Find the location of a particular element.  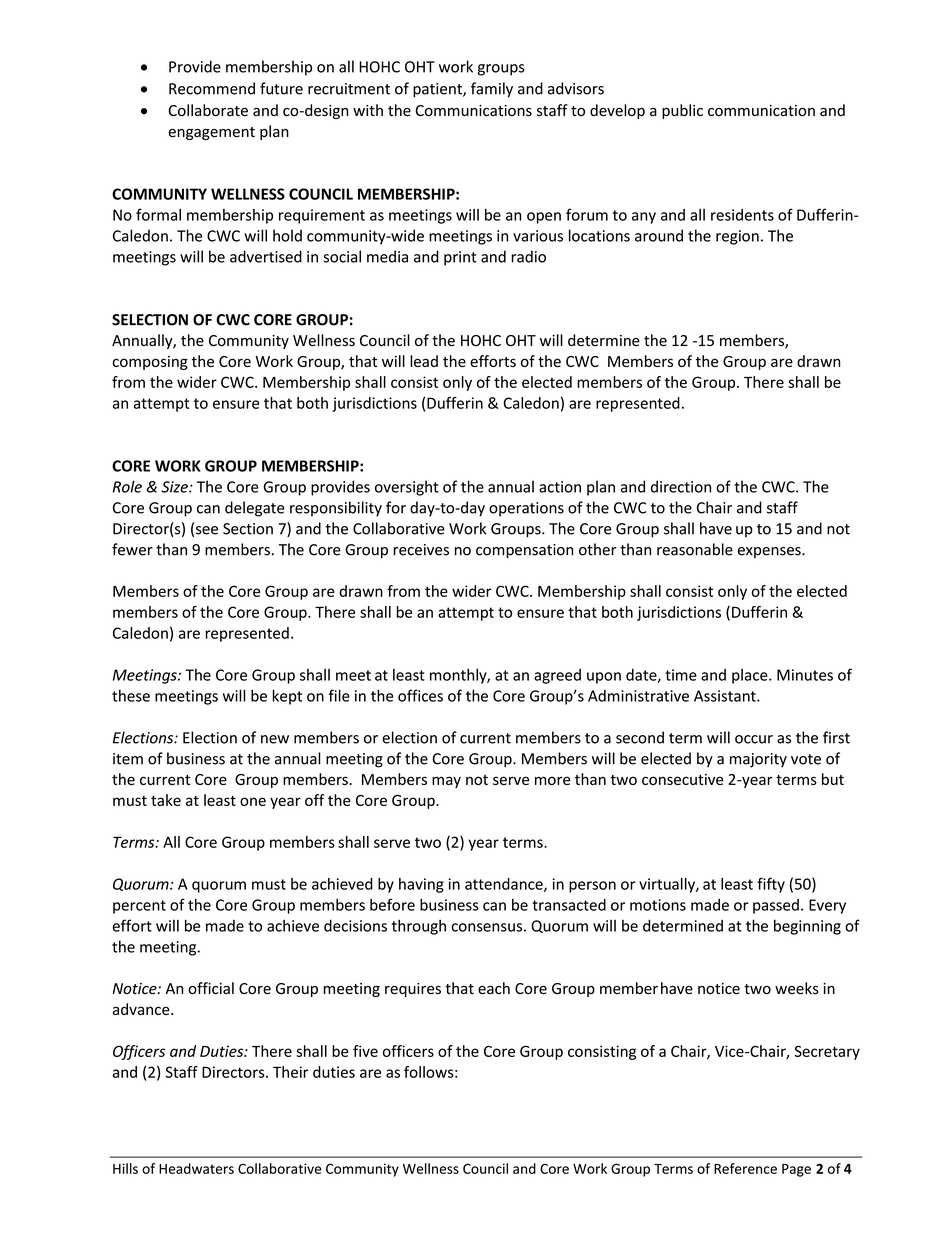

Headwaters is located at coordinates (196, 1168).
